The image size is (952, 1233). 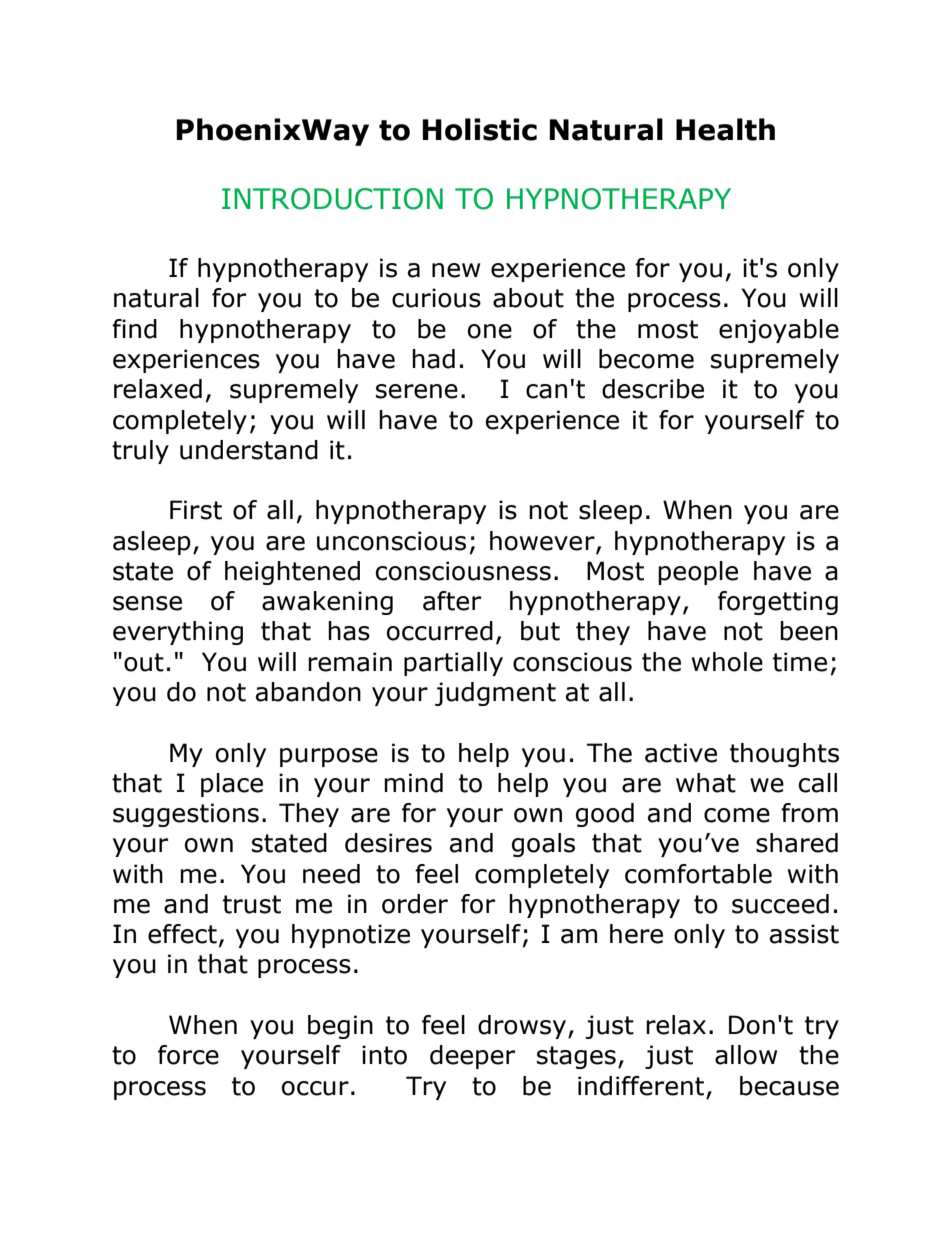 What do you see at coordinates (232, 785) in the page?
I see `place` at bounding box center [232, 785].
